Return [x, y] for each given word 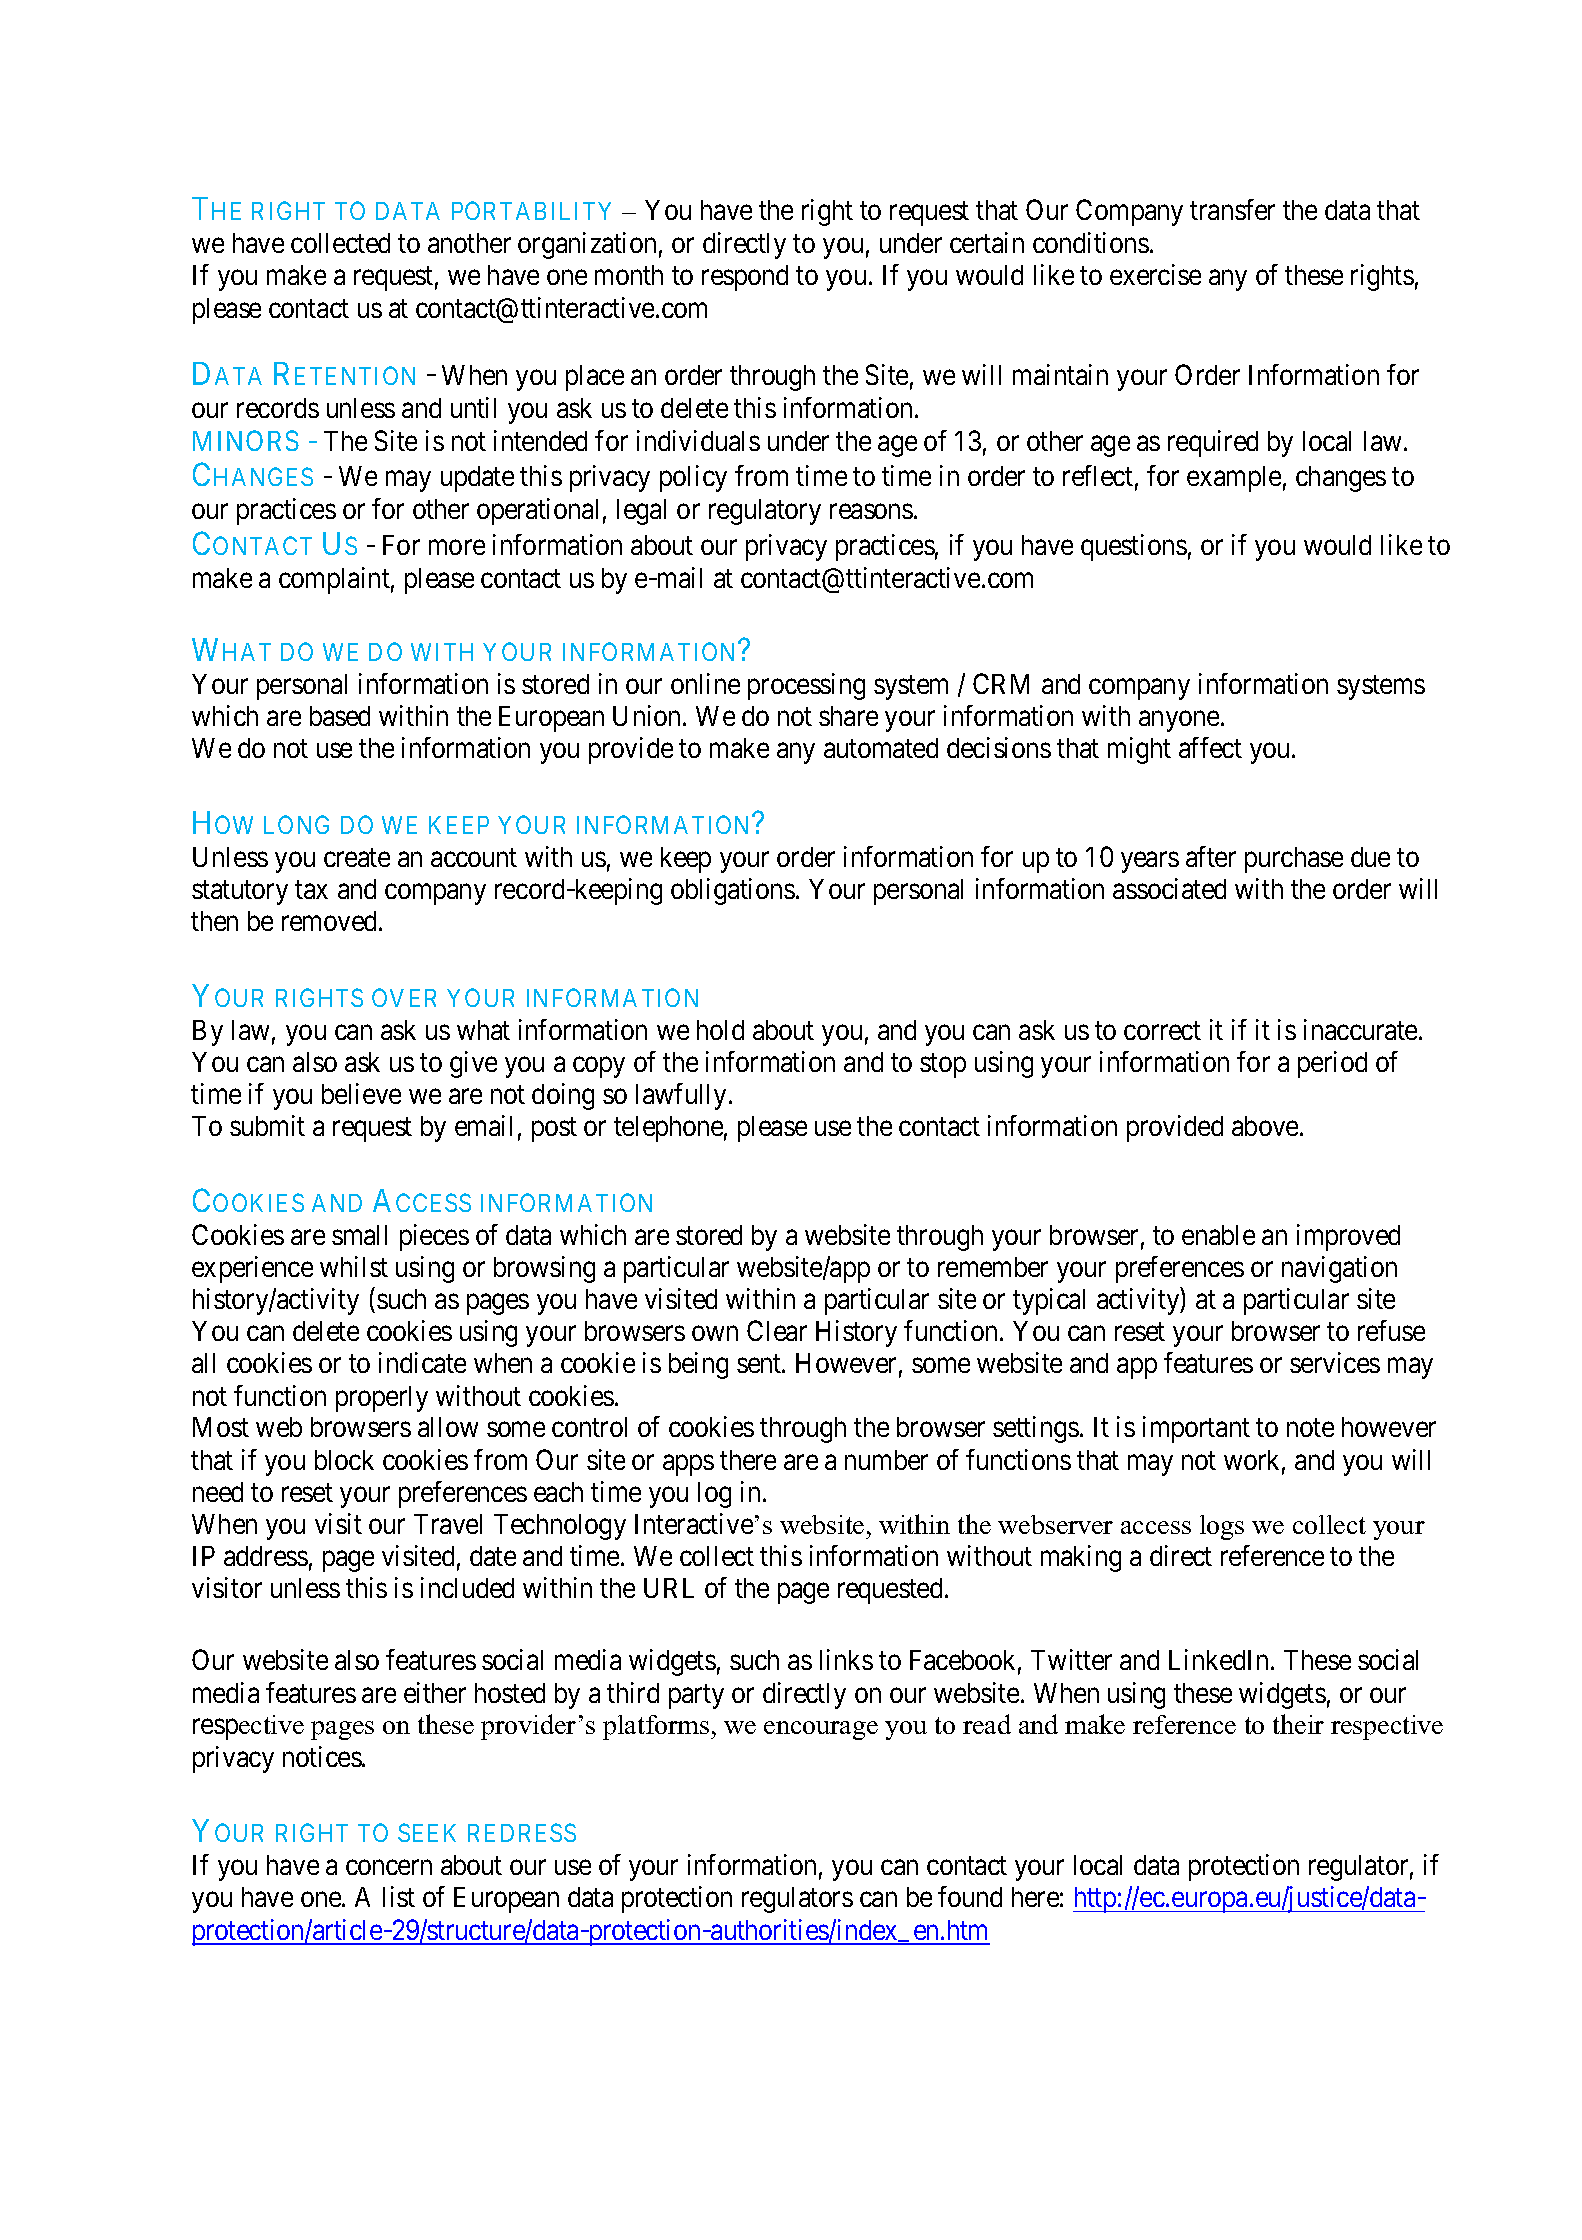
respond [745, 278]
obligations [733, 891]
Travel [448, 1524]
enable [1218, 1235]
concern [389, 1867]
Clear [777, 1330]
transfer [1232, 209]
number [886, 1460]
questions [1134, 547]
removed [331, 921]
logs [1222, 1527]
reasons [871, 511]
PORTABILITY [531, 210]
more [457, 547]
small [359, 1235]
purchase [1294, 860]
